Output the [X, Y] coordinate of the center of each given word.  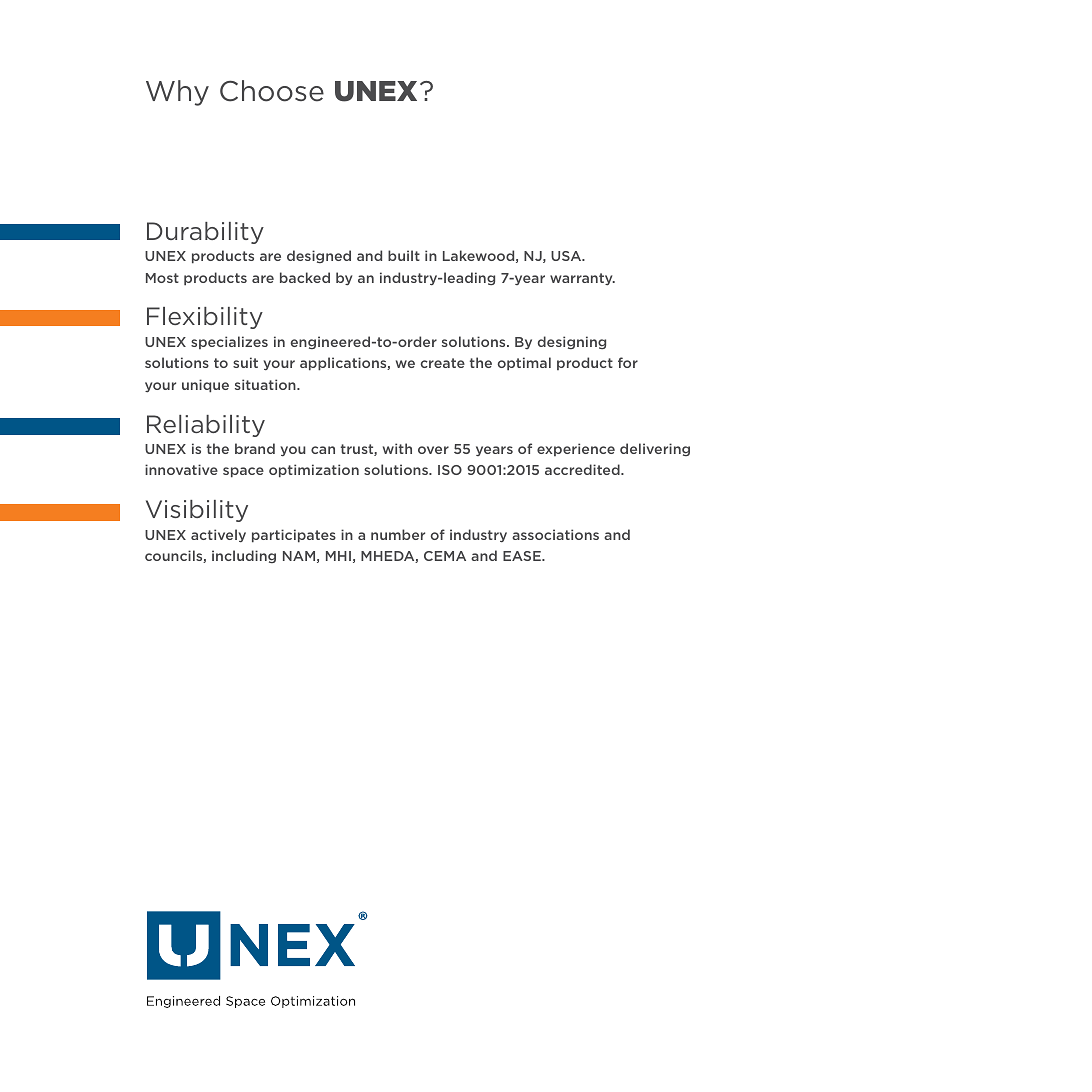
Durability [205, 233]
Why [177, 93]
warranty [582, 279]
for [628, 362]
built [404, 255]
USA [567, 256]
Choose [272, 91]
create [443, 363]
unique [205, 386]
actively [218, 535]
